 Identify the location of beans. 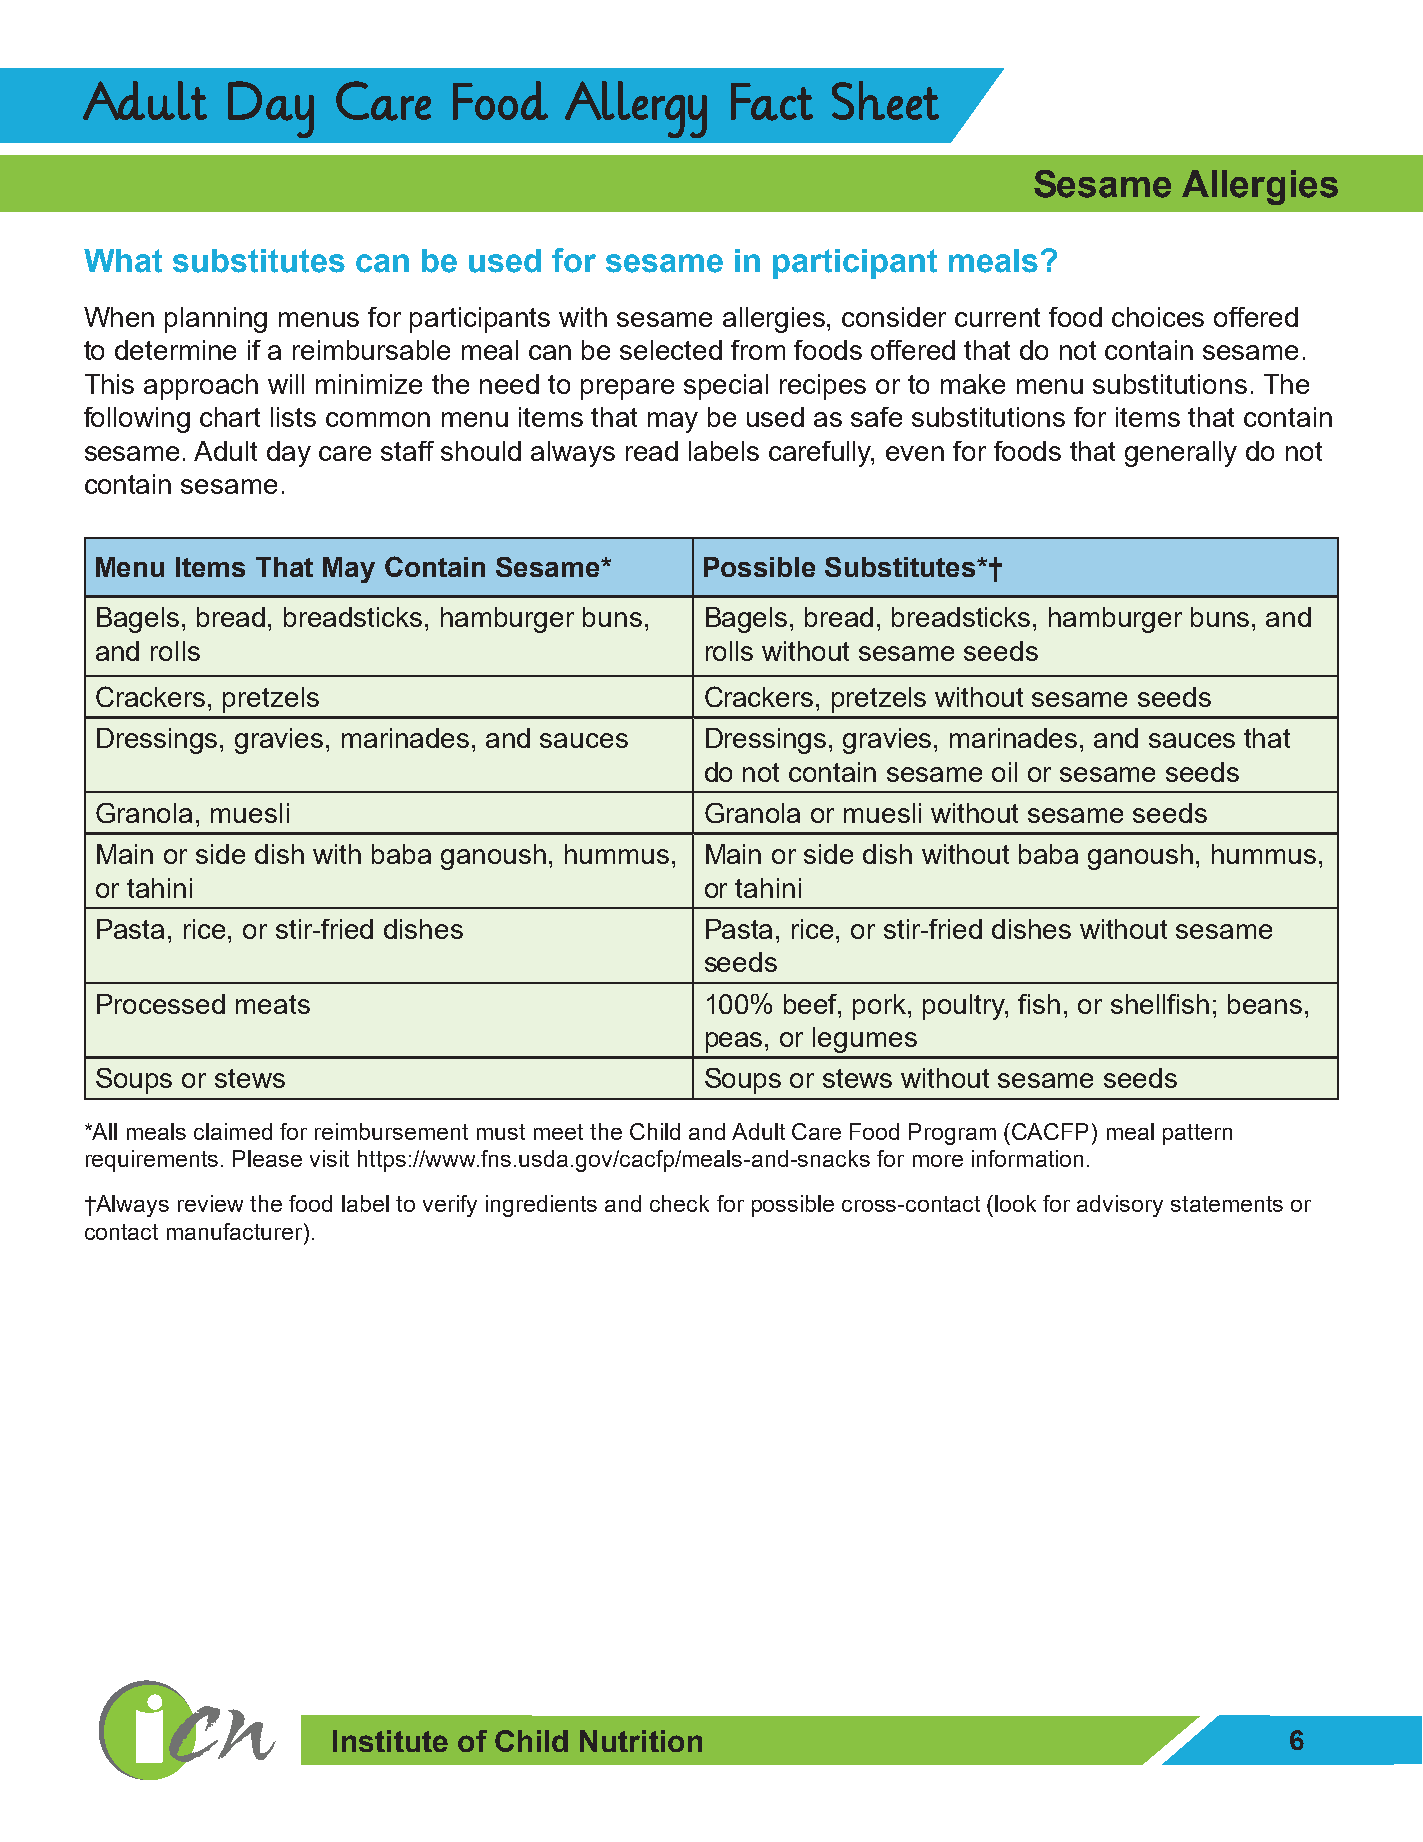
(1265, 1004).
